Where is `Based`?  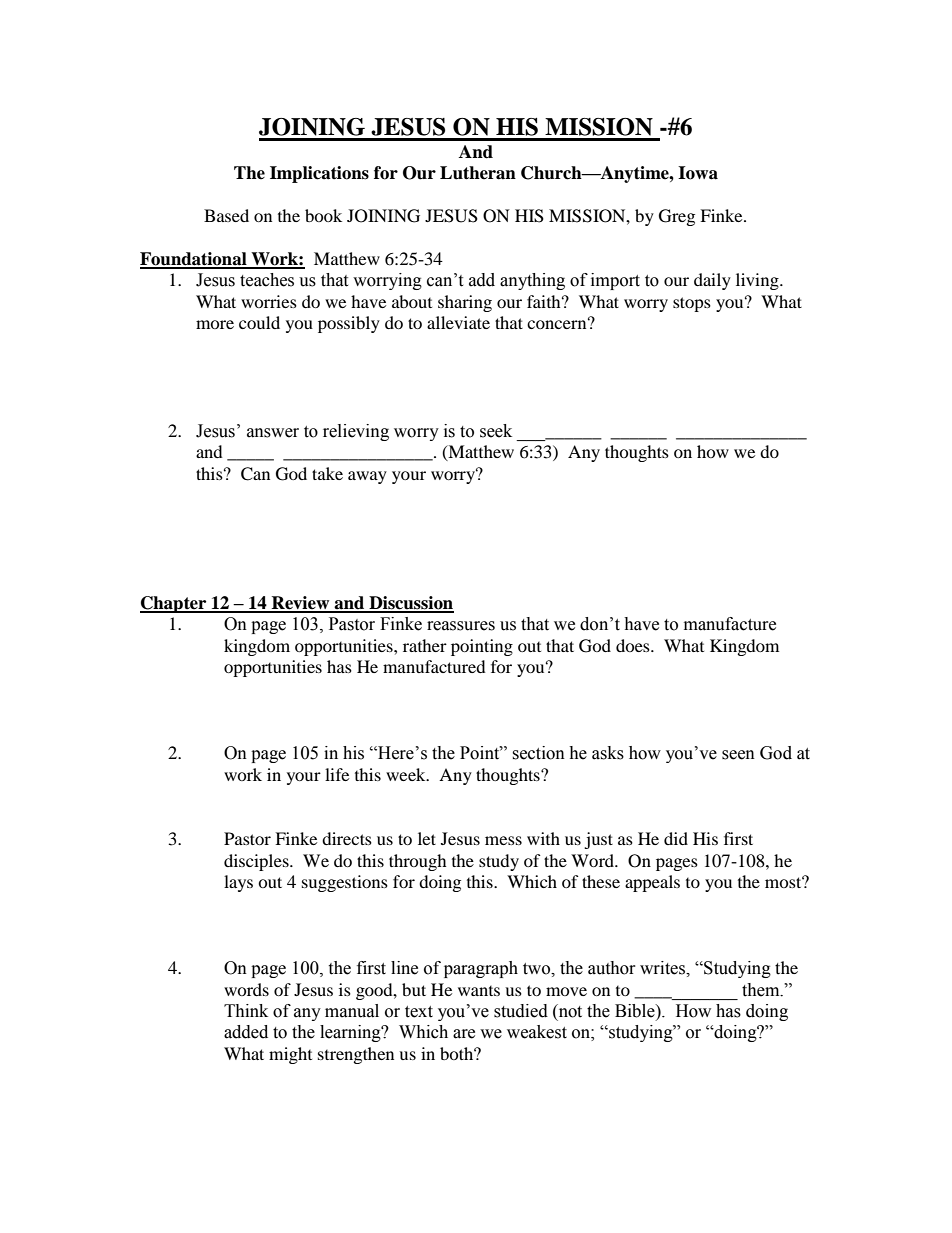 Based is located at coordinates (226, 215).
